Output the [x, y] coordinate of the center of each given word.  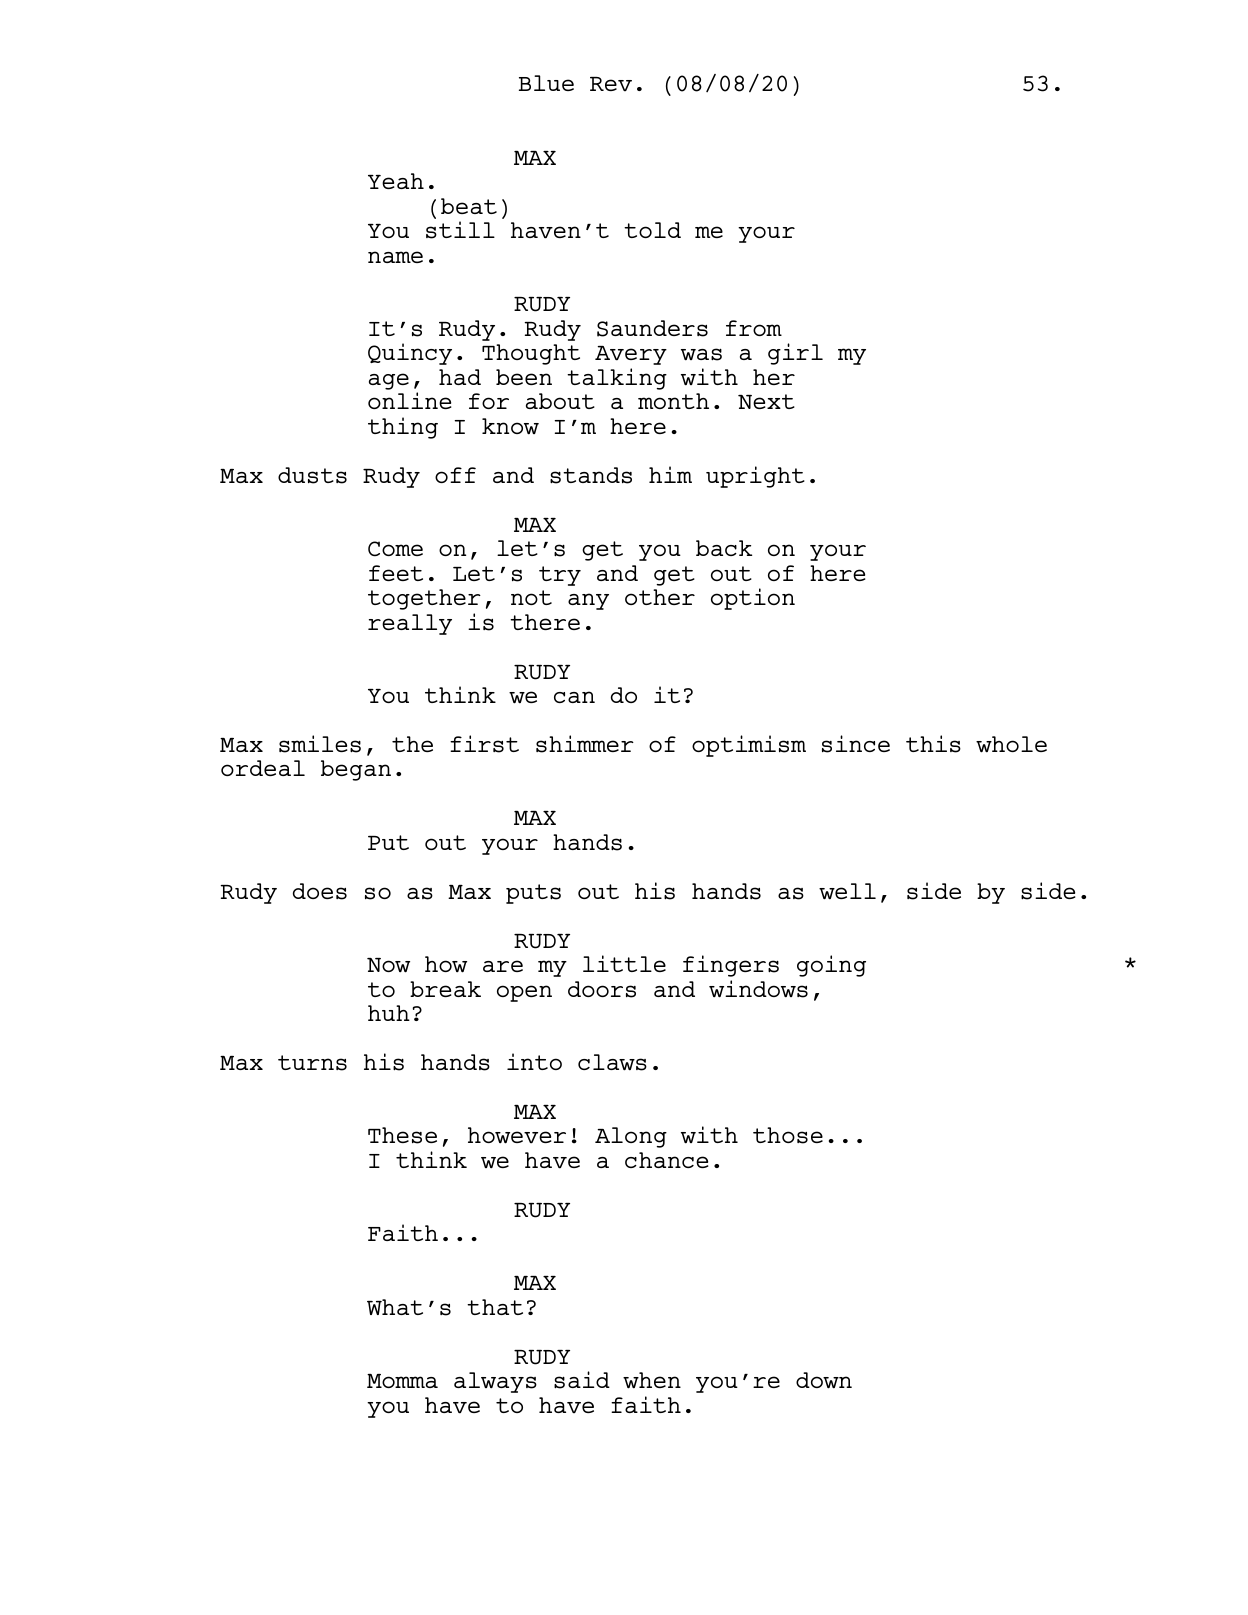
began [356, 770]
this [933, 744]
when [652, 1380]
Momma [402, 1381]
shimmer [585, 744]
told [652, 230]
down [824, 1380]
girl [795, 354]
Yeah [396, 181]
